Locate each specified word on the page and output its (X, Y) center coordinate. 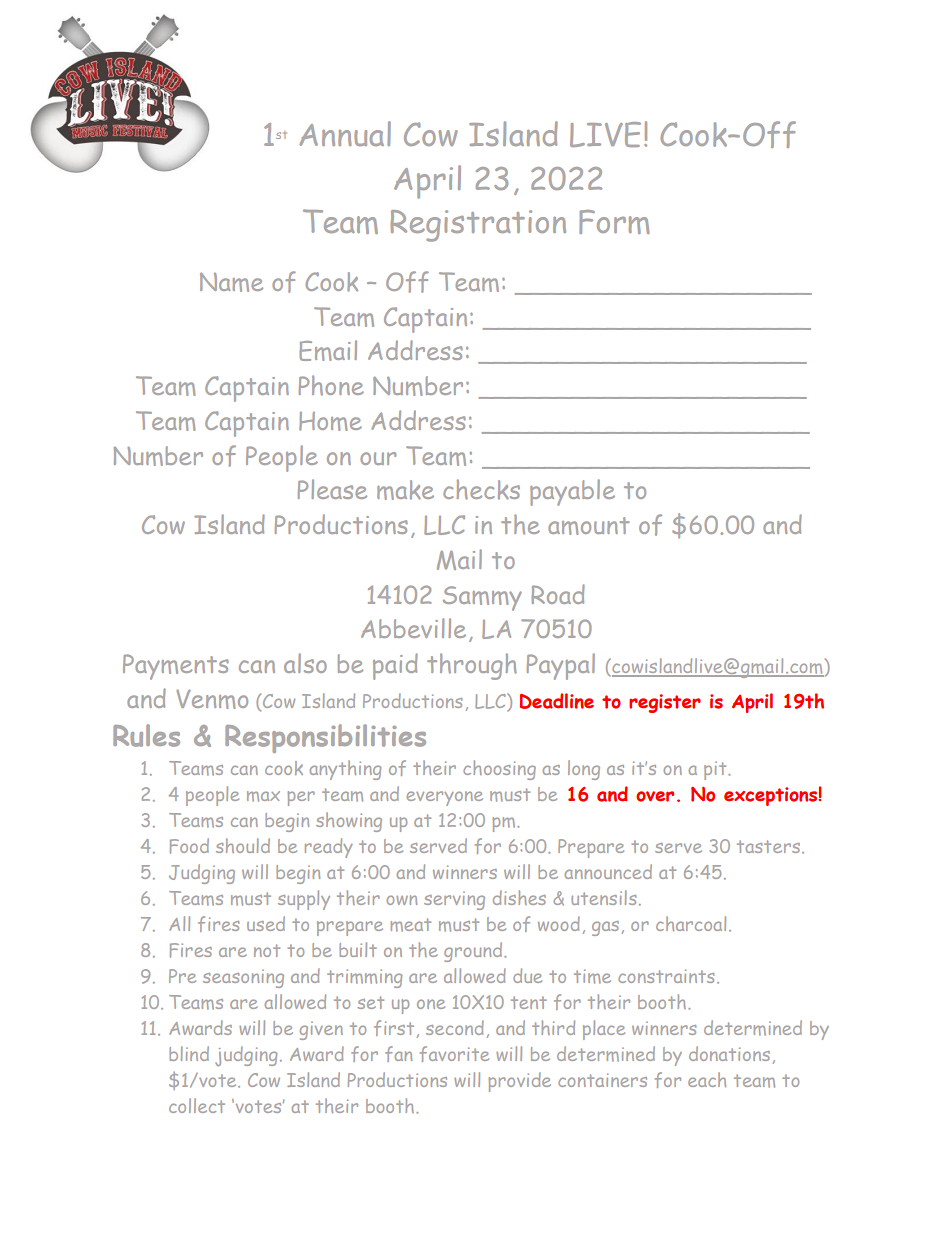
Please (332, 489)
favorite (454, 1054)
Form (614, 222)
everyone (445, 798)
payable (572, 492)
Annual (345, 133)
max (263, 796)
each (707, 1079)
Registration (478, 226)
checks (481, 489)
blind (189, 1053)
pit (716, 771)
